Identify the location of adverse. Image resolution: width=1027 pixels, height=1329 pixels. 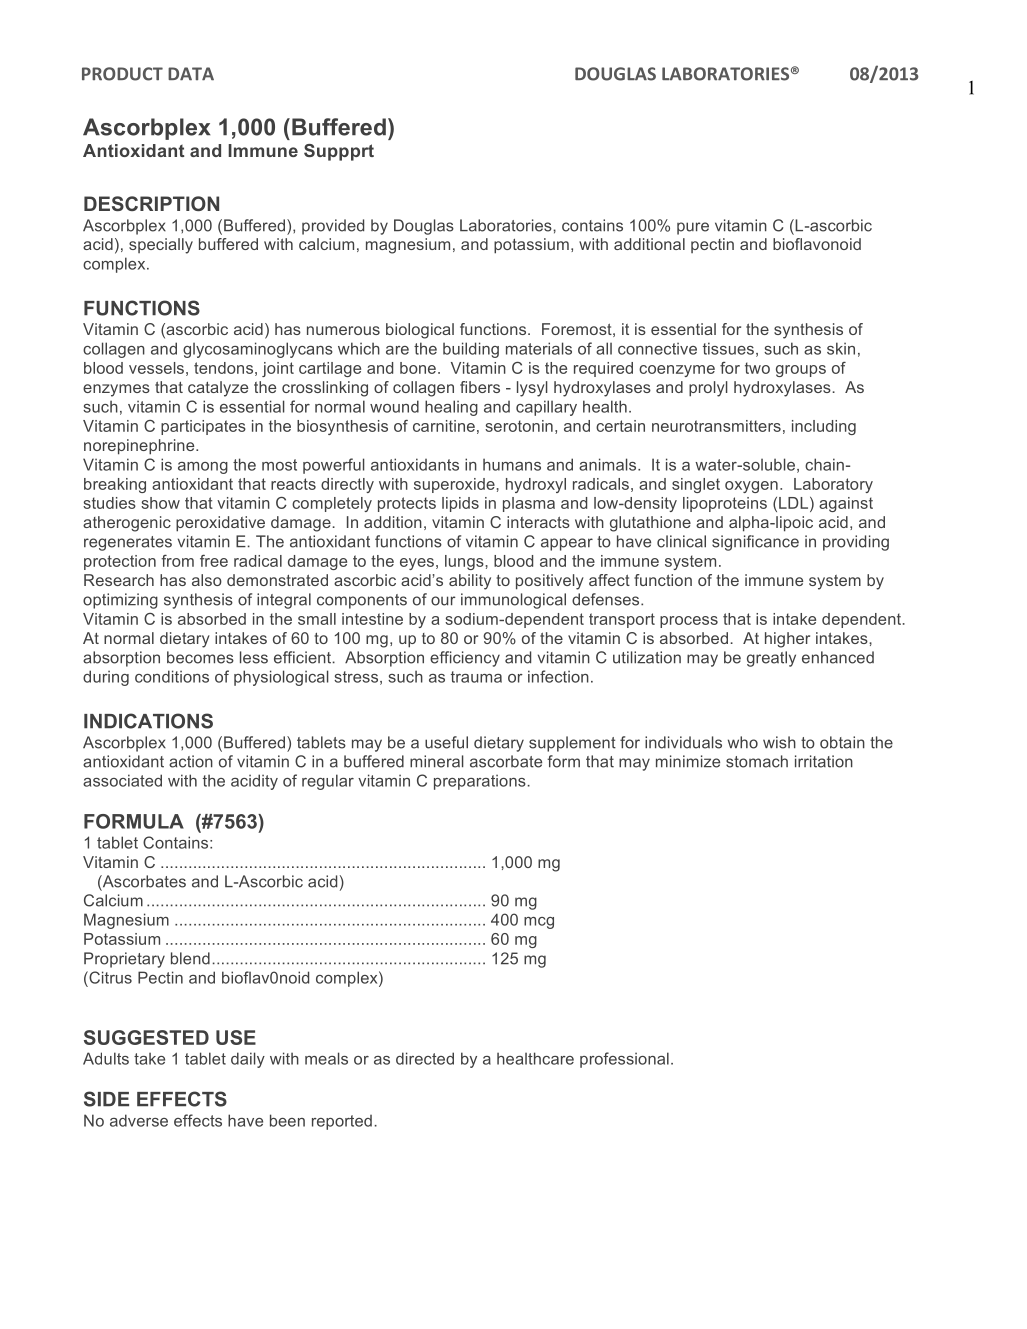
(139, 1120).
